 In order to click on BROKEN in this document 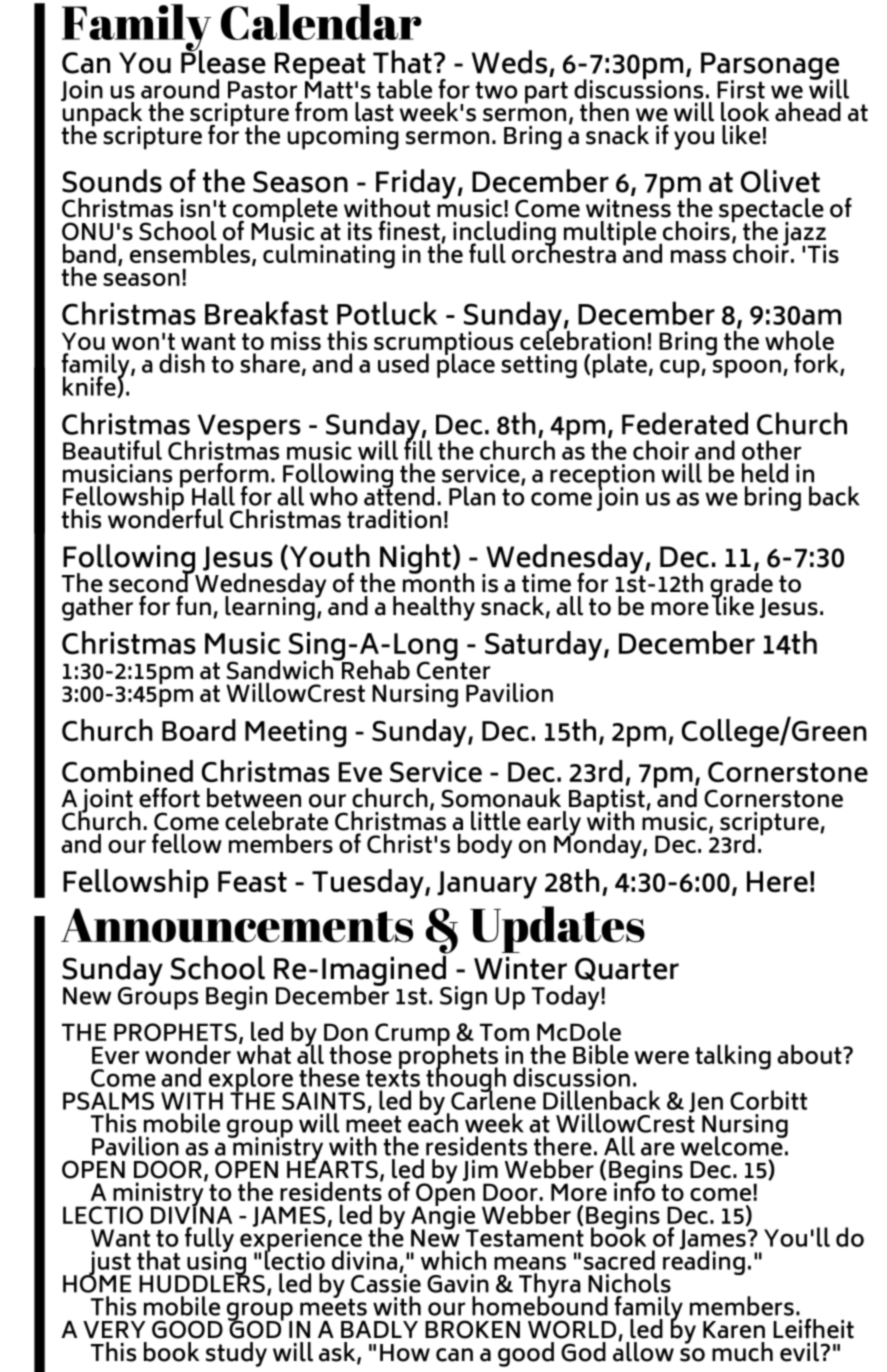, I will do `click(472, 1329)`.
